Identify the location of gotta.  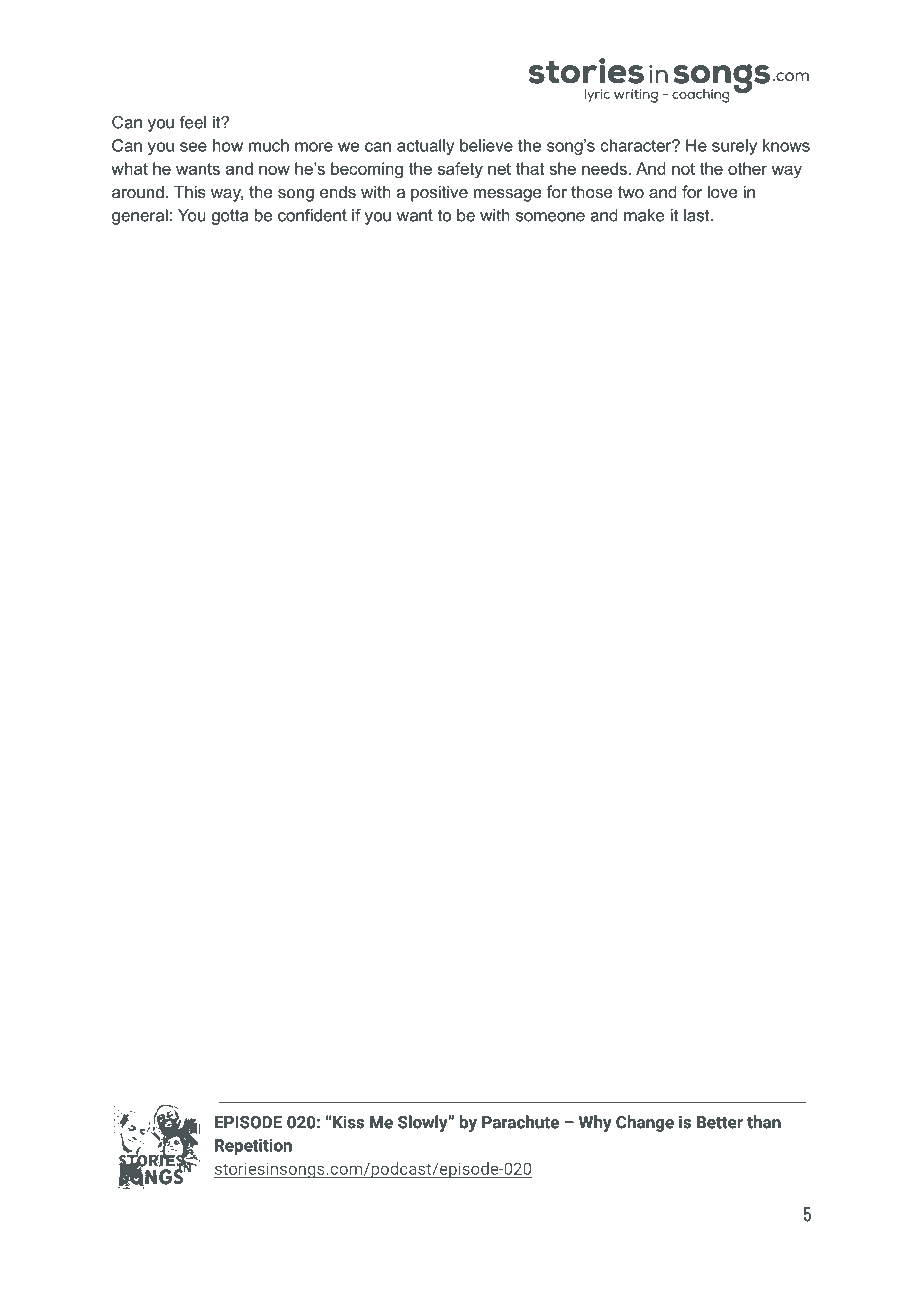
(230, 217).
